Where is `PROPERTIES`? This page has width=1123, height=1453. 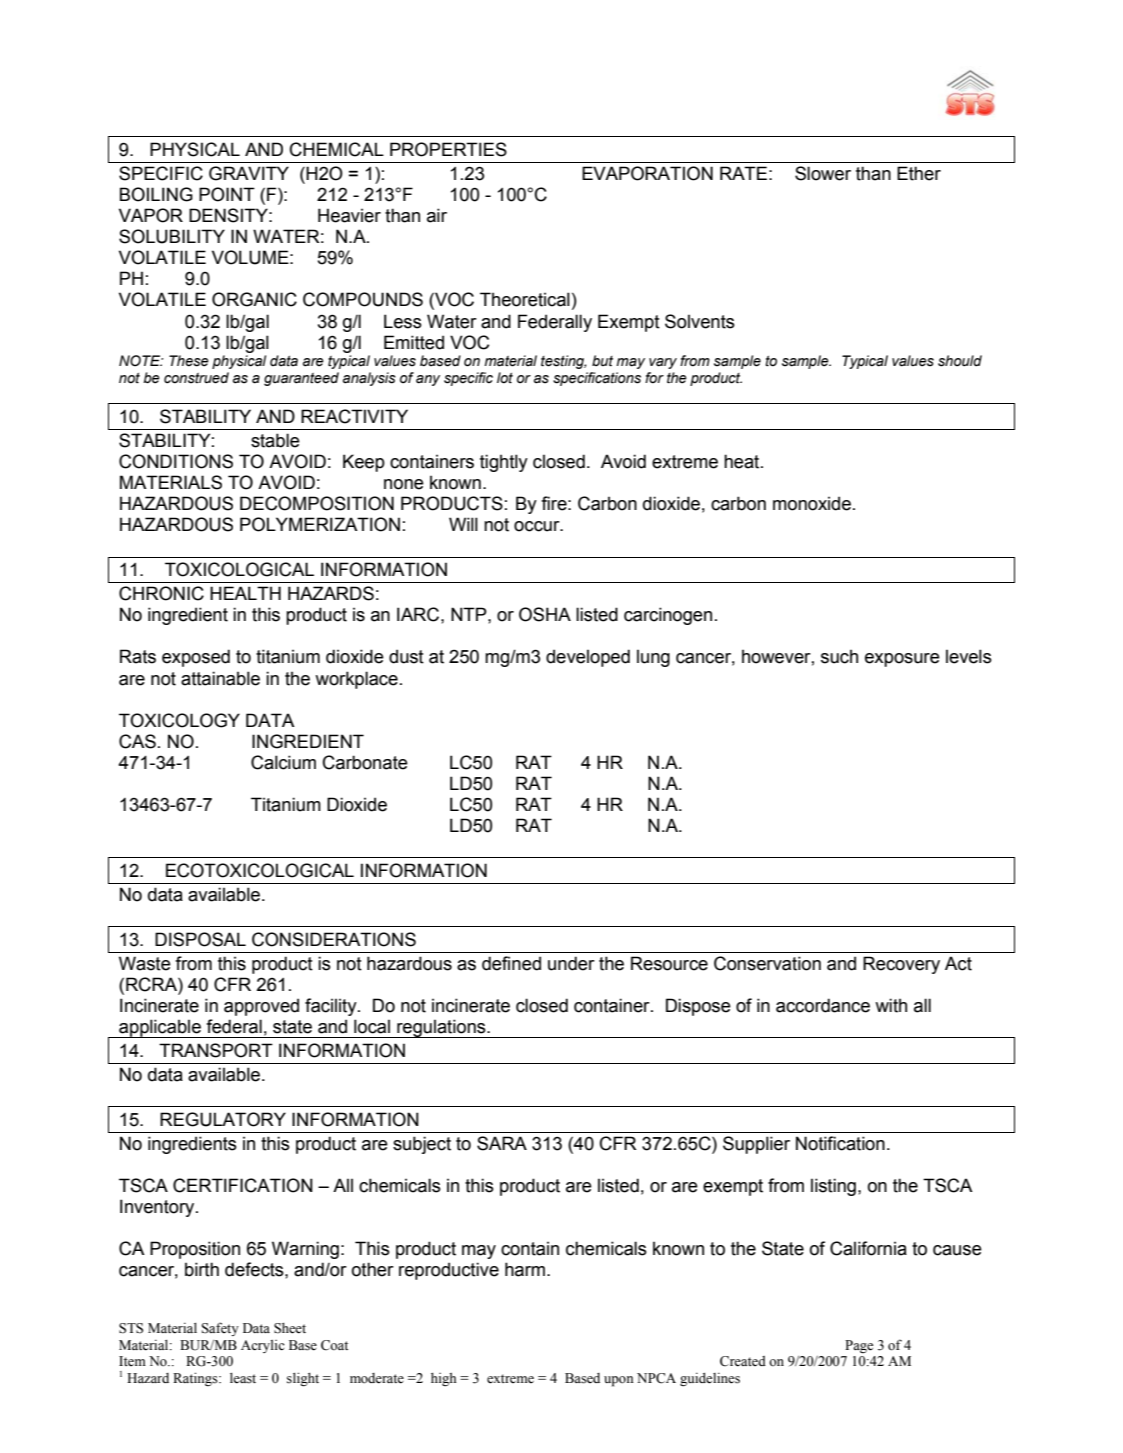
PROPERTIES is located at coordinates (448, 149).
